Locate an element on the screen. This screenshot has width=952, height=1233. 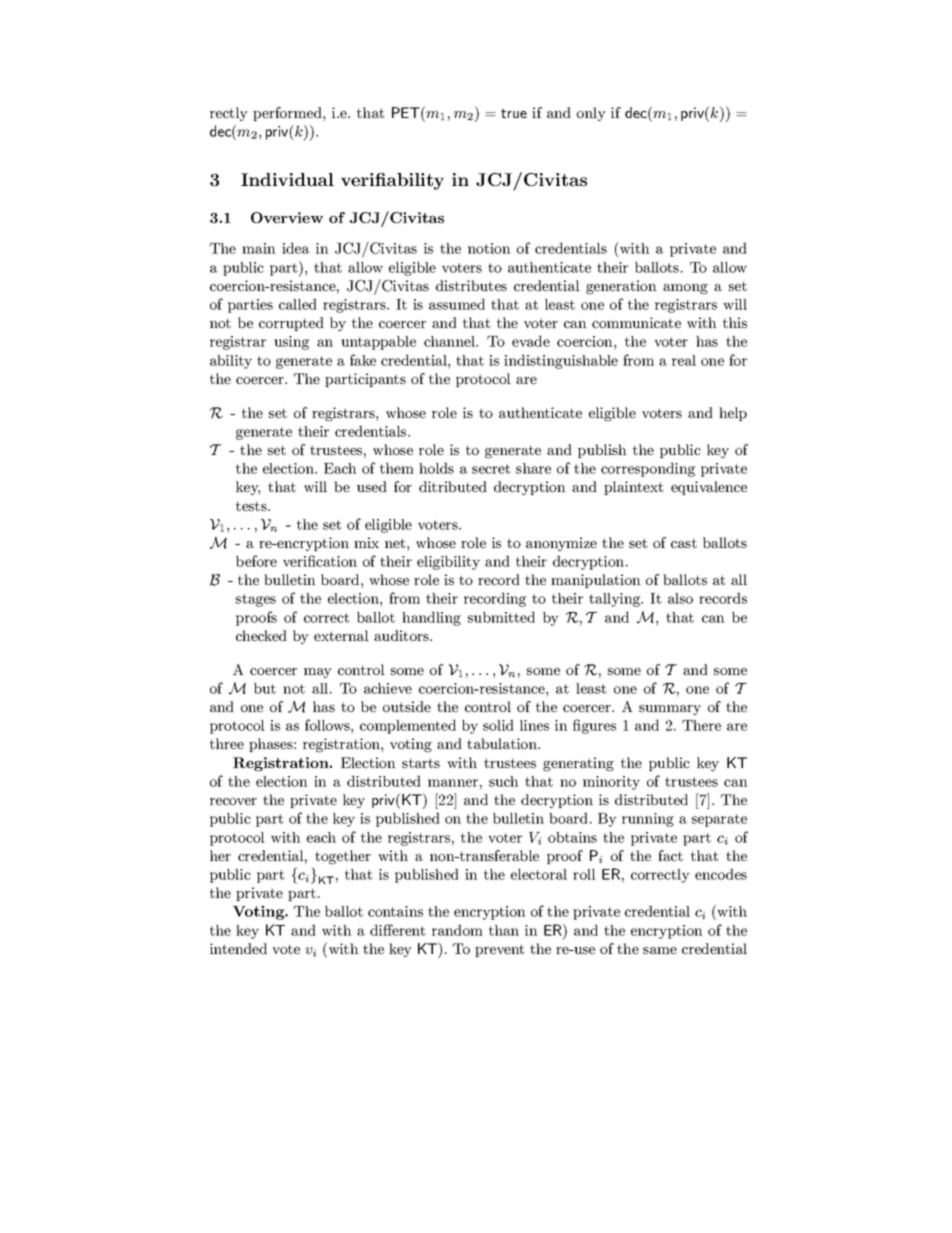
real is located at coordinates (684, 360).
